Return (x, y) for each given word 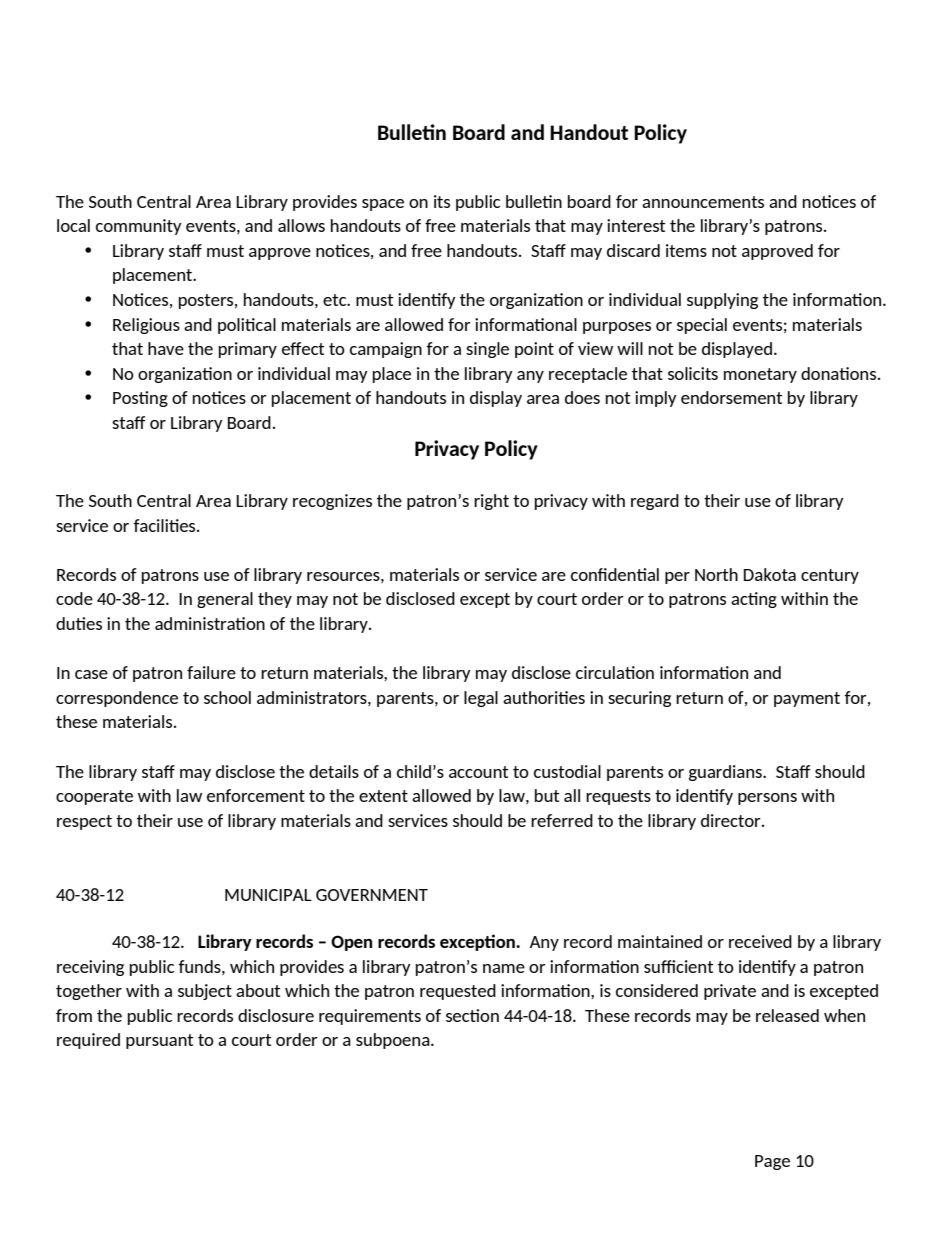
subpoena (394, 1041)
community (139, 227)
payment (807, 699)
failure (211, 672)
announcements (703, 202)
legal (481, 699)
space (383, 205)
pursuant (159, 1041)
